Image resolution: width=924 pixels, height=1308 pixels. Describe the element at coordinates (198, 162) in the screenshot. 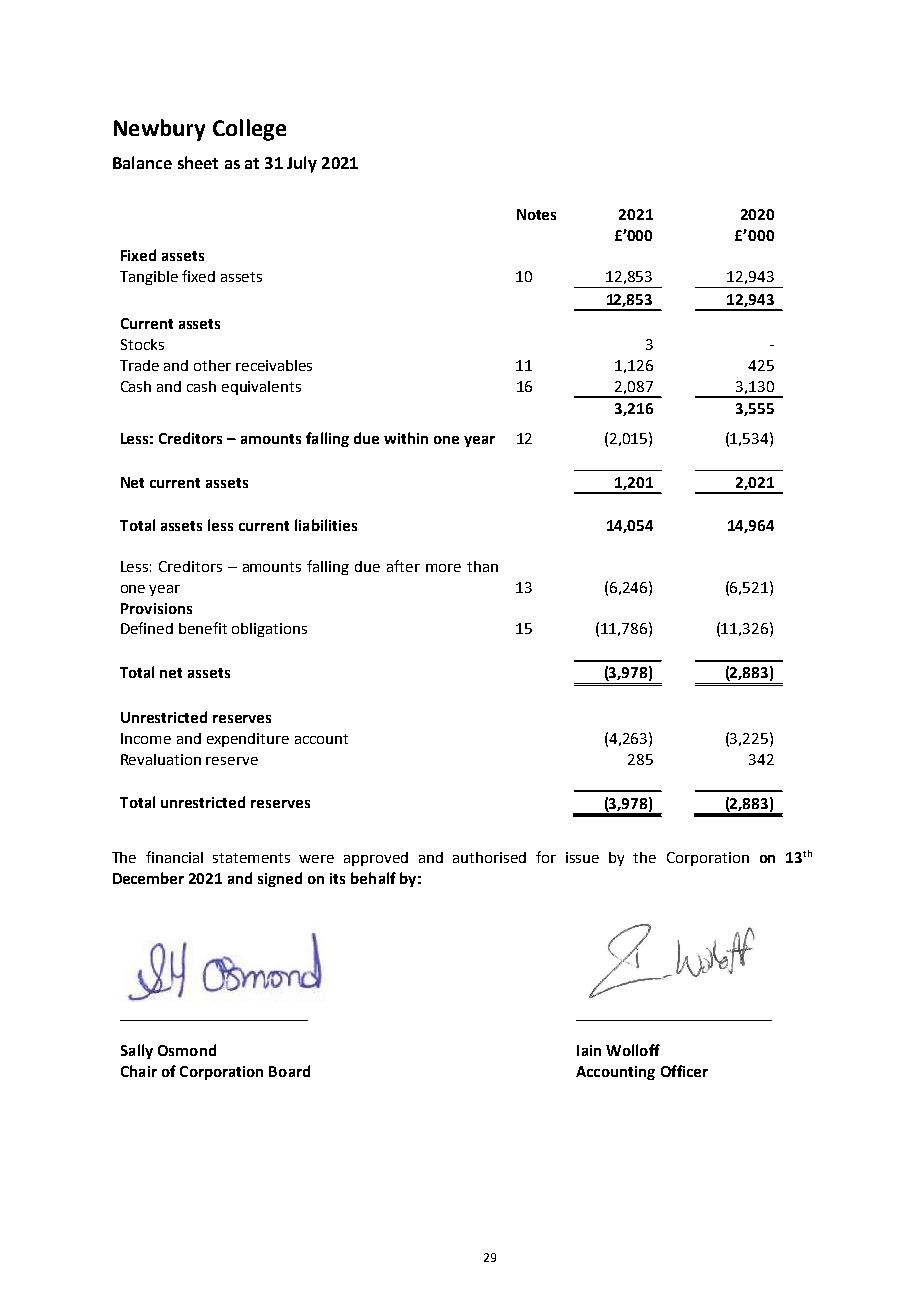

I see `sheet` at that location.
